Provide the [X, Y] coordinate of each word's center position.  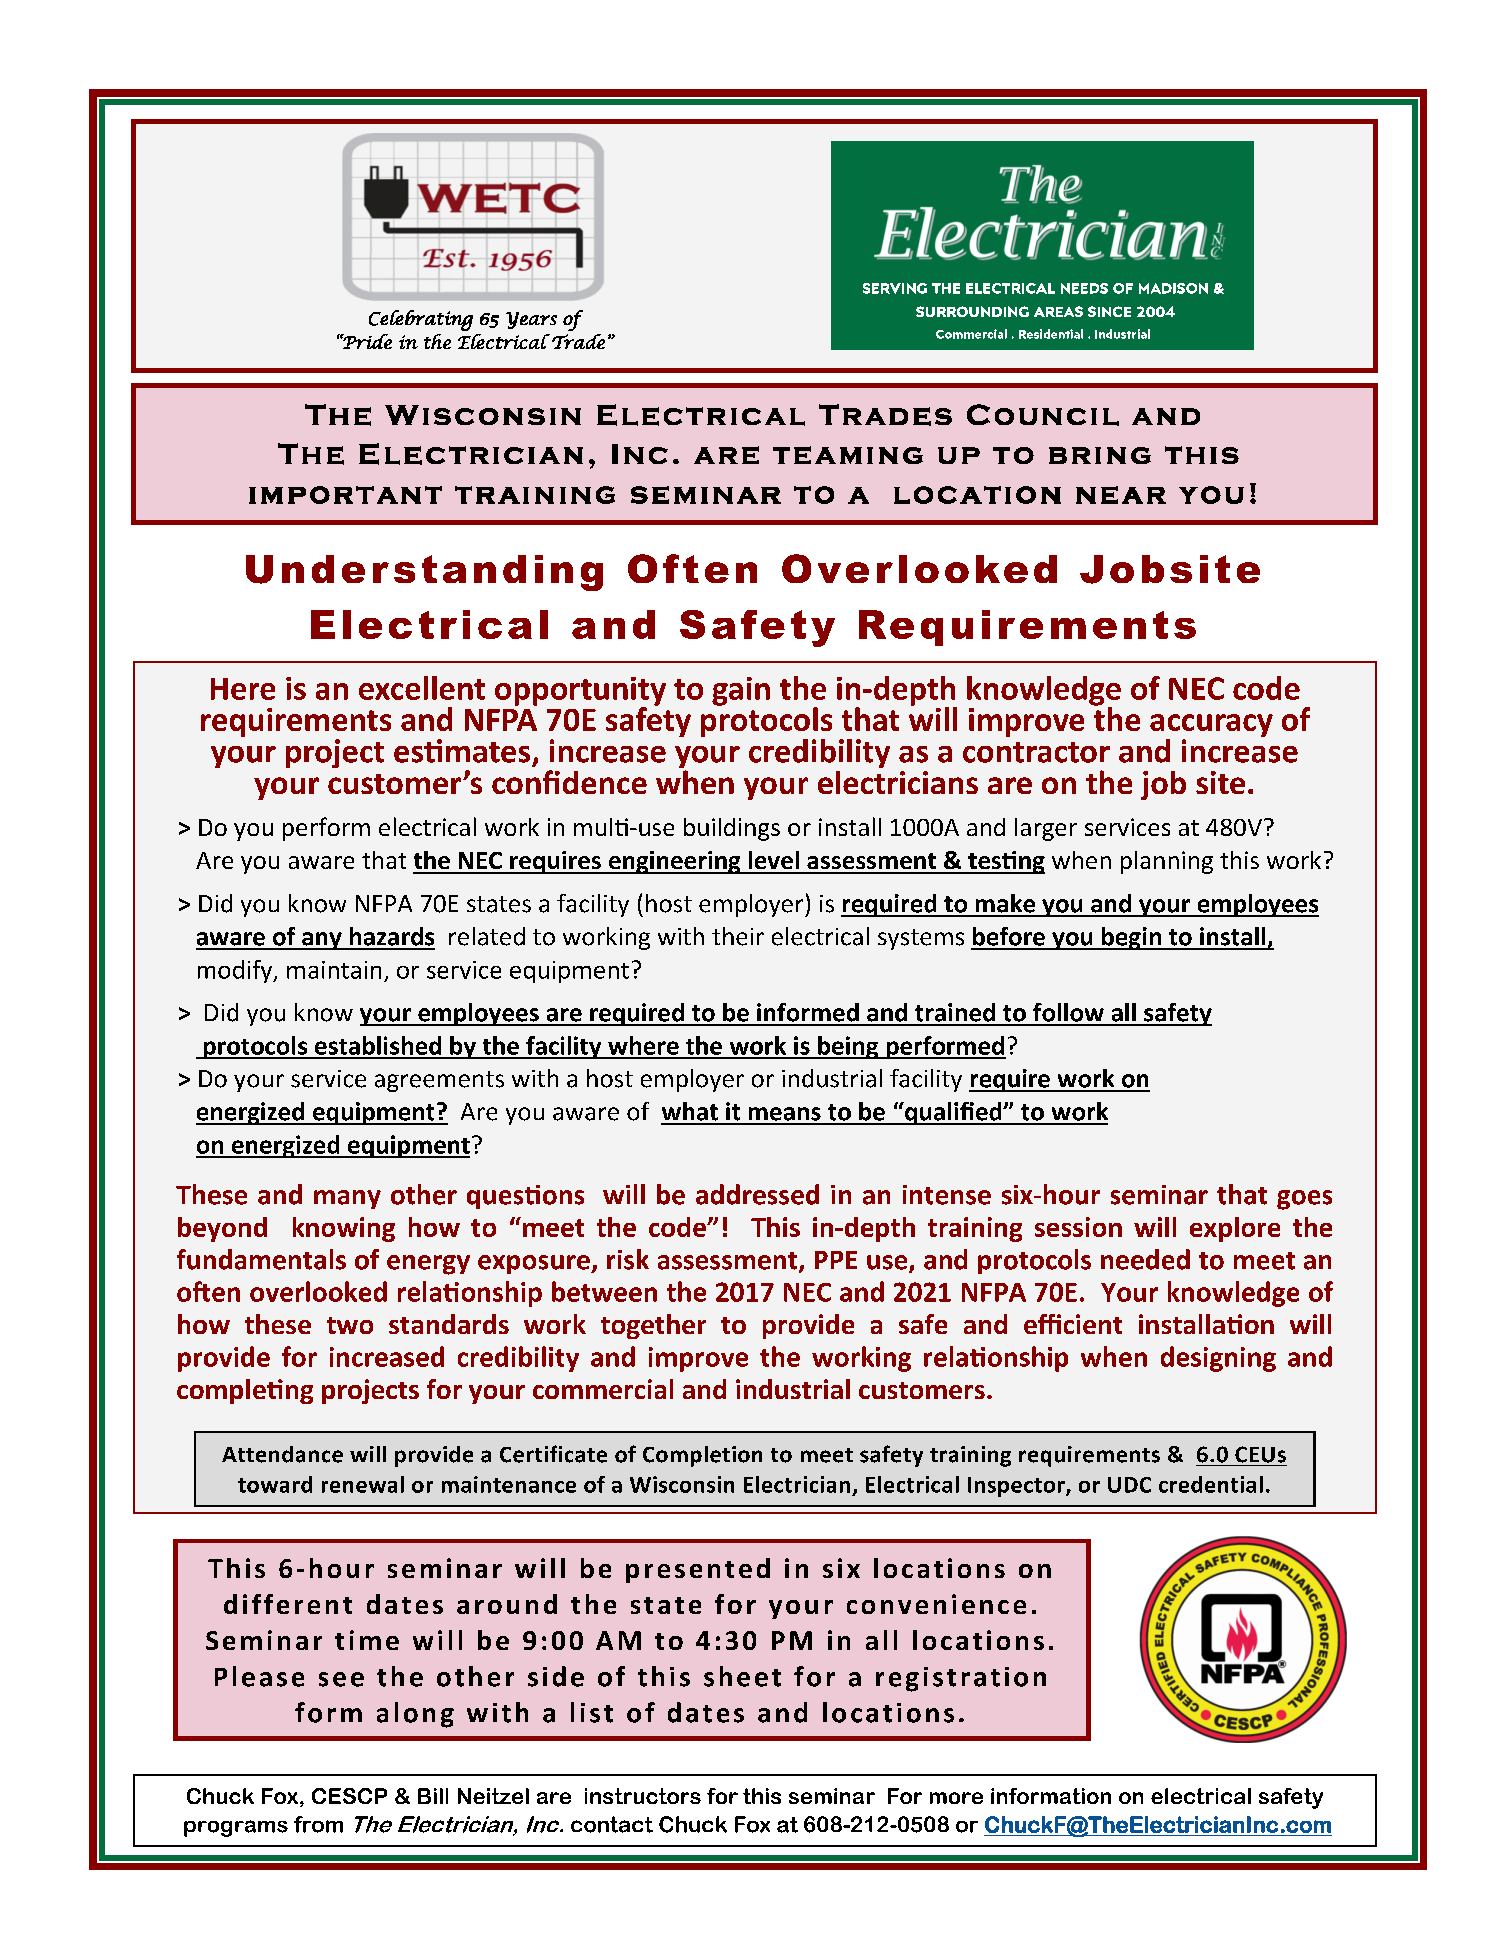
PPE [836, 1260]
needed [1145, 1259]
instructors [643, 1796]
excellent [422, 688]
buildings [732, 829]
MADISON [1173, 288]
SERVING [895, 288]
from [318, 1824]
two [350, 1325]
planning [1167, 862]
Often [692, 568]
